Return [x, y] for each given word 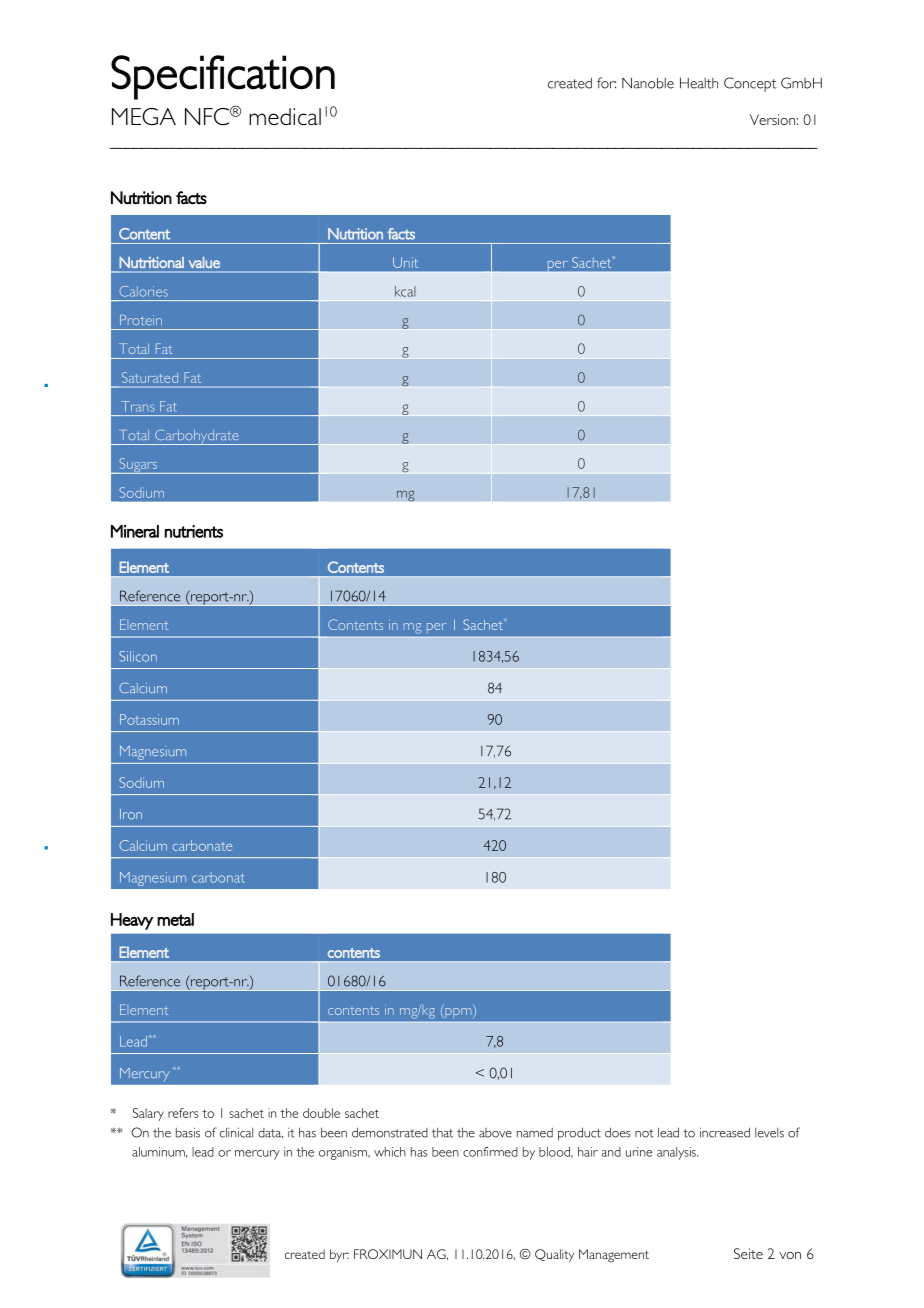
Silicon [138, 656]
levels [769, 1133]
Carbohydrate [197, 437]
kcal [405, 291]
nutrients [194, 531]
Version [772, 119]
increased [725, 1133]
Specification [223, 77]
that [442, 1133]
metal [175, 919]
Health [699, 83]
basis [188, 1133]
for [606, 83]
